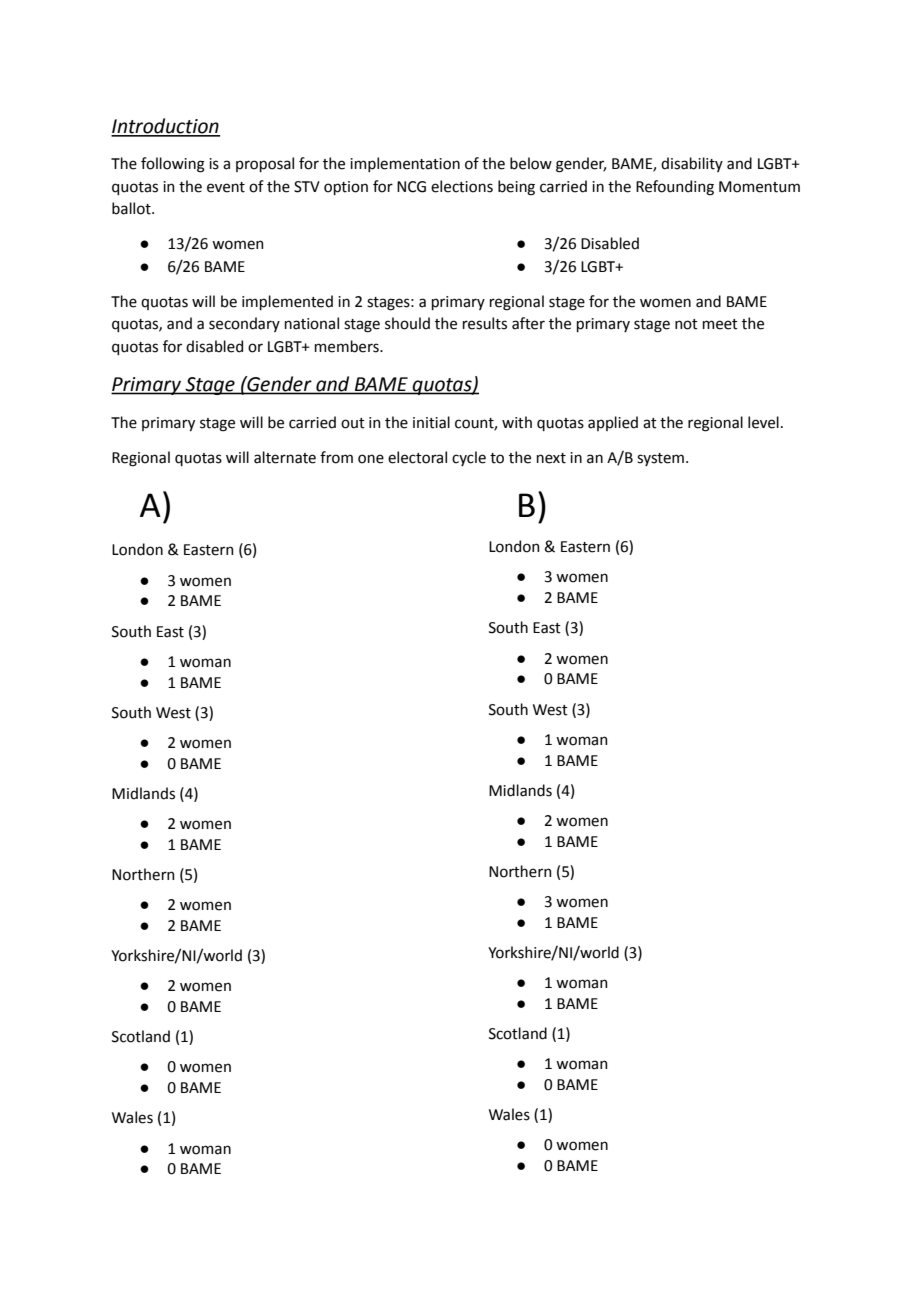 The image size is (924, 1307). What do you see at coordinates (405, 164) in the screenshot?
I see `implementation` at bounding box center [405, 164].
